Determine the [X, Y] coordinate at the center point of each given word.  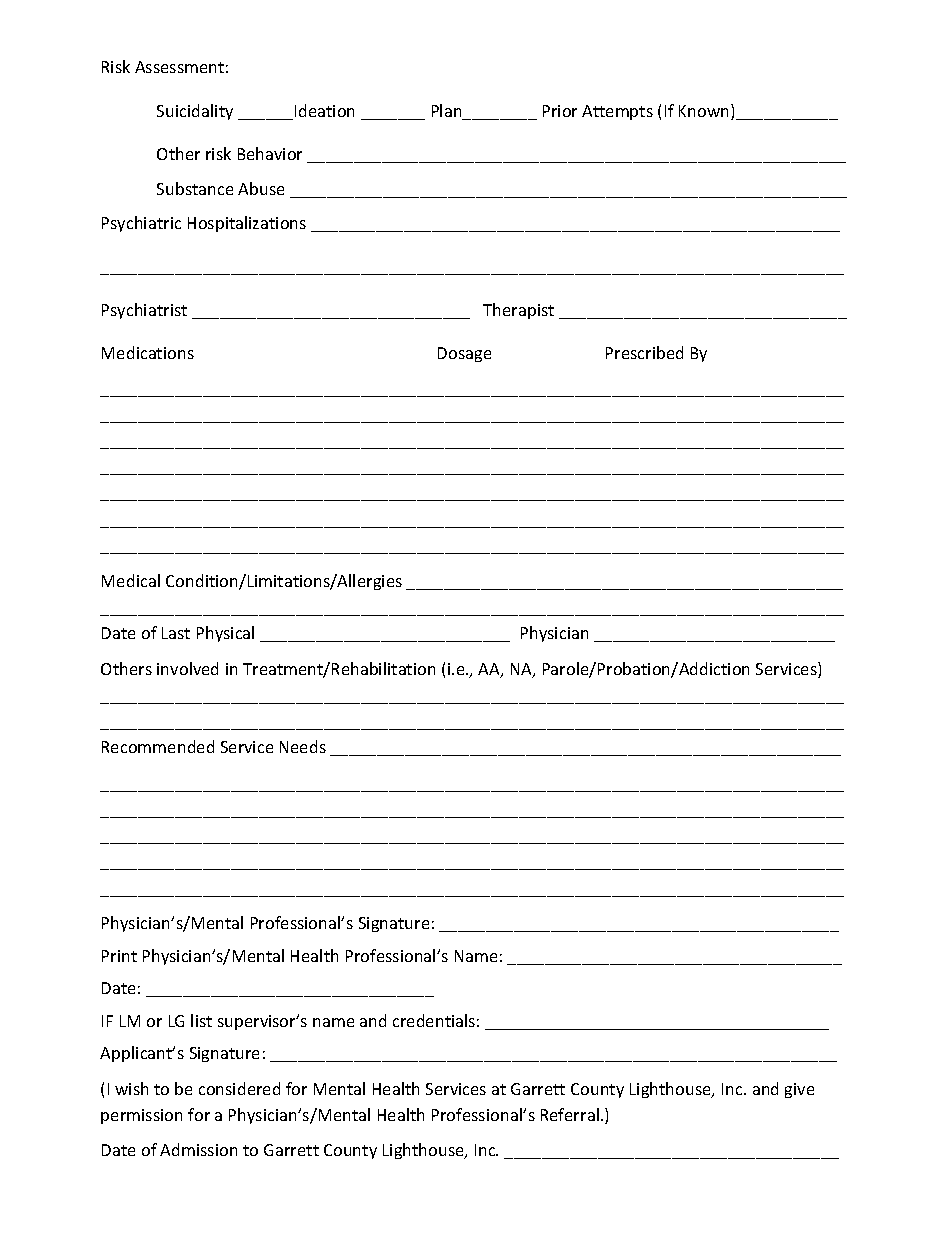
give [799, 1090]
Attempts [617, 112]
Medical [131, 580]
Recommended [158, 746]
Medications [148, 352]
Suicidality [195, 112]
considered [239, 1088]
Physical [225, 634]
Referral [570, 1114]
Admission [198, 1149]
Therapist [518, 311]
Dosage [464, 354]
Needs [303, 746]
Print [119, 956]
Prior [560, 111]
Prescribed [644, 352]
